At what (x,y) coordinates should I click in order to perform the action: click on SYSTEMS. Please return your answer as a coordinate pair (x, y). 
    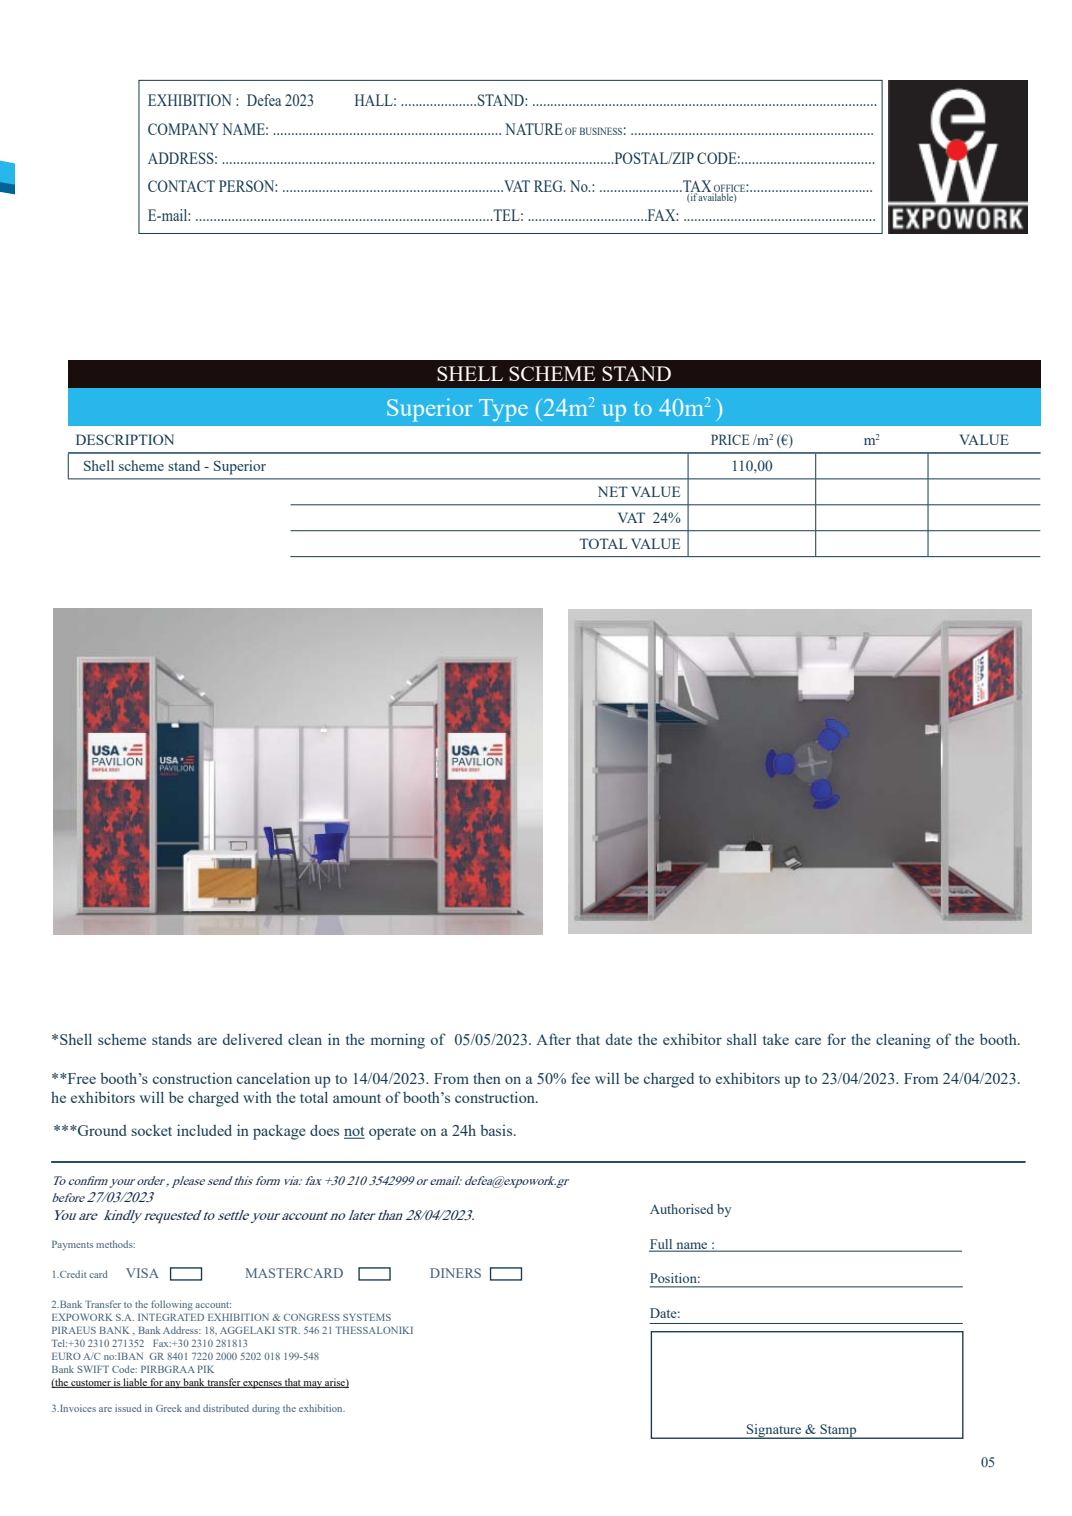
    Looking at the image, I should click on (367, 1317).
